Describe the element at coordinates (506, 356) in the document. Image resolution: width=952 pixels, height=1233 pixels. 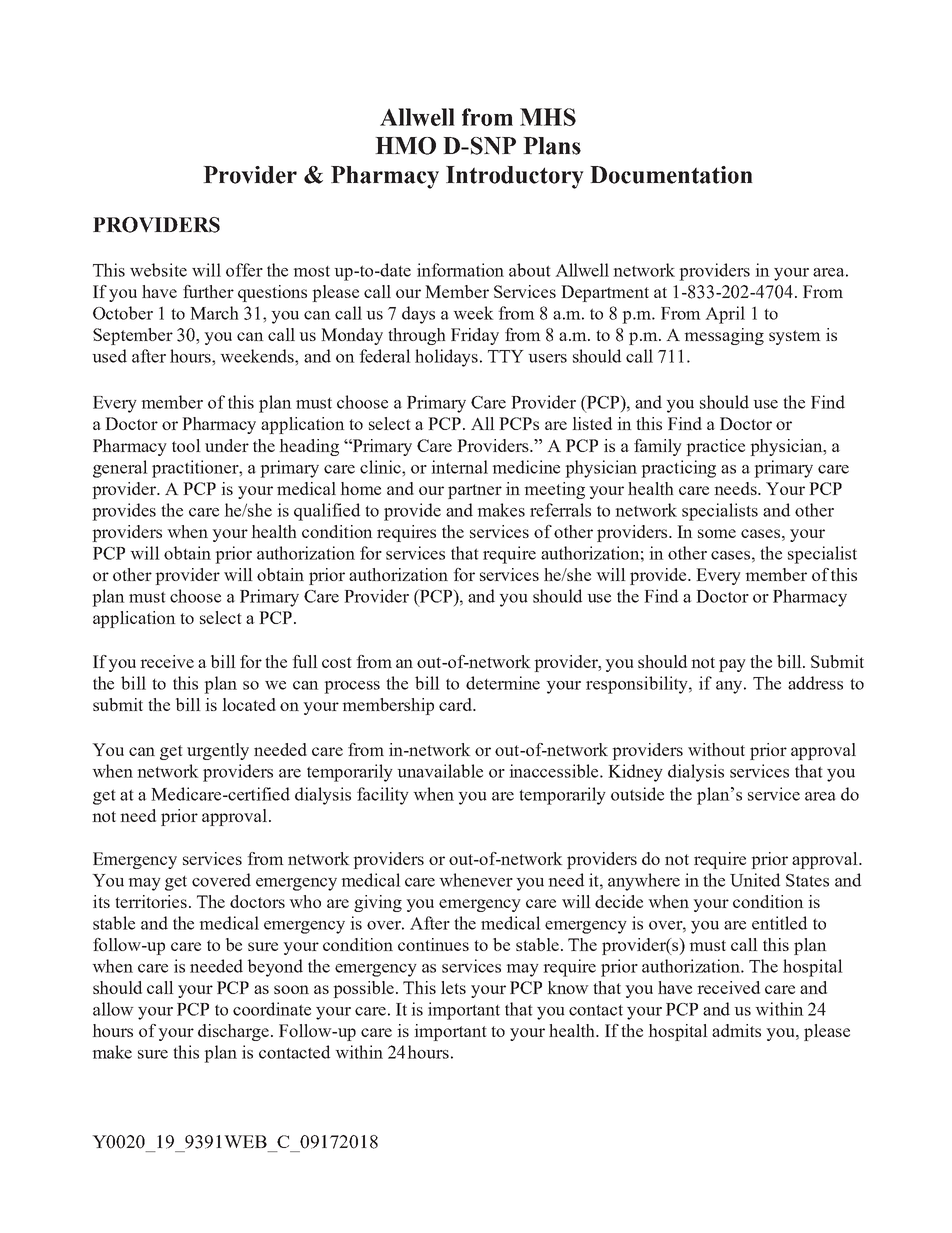
I see `TTY` at that location.
